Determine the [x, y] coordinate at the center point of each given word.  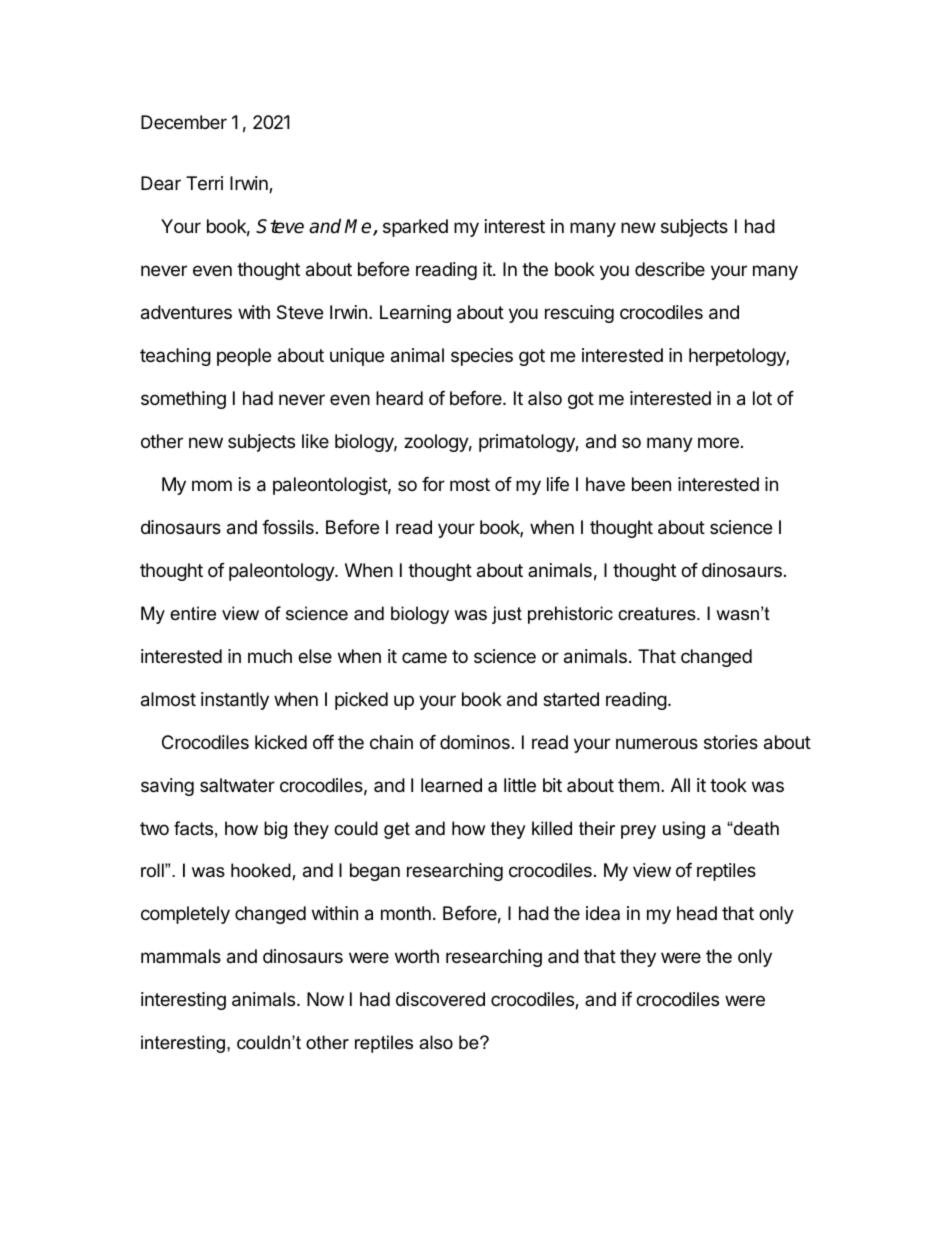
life [558, 484]
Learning [415, 314]
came [424, 657]
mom [212, 485]
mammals [181, 956]
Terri [204, 183]
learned [451, 785]
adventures [186, 312]
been [651, 484]
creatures [658, 614]
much [270, 656]
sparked [415, 228]
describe [670, 269]
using [684, 830]
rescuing [579, 314]
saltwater [237, 785]
